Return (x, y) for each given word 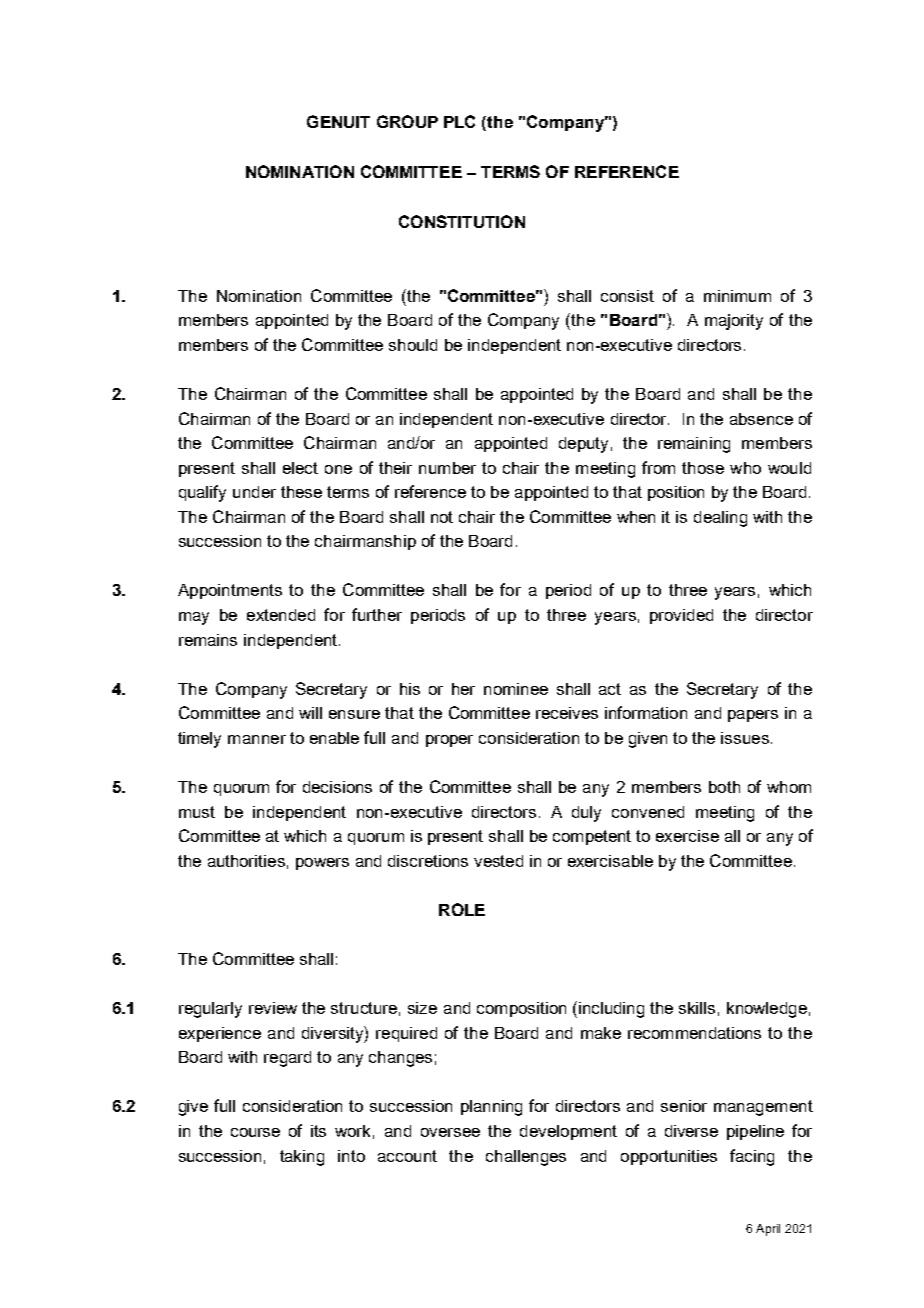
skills (697, 1008)
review (273, 1008)
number (447, 468)
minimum (737, 296)
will (310, 713)
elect (300, 468)
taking (302, 1158)
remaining (694, 445)
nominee (516, 689)
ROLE (462, 909)
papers (753, 716)
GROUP (407, 121)
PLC (459, 121)
